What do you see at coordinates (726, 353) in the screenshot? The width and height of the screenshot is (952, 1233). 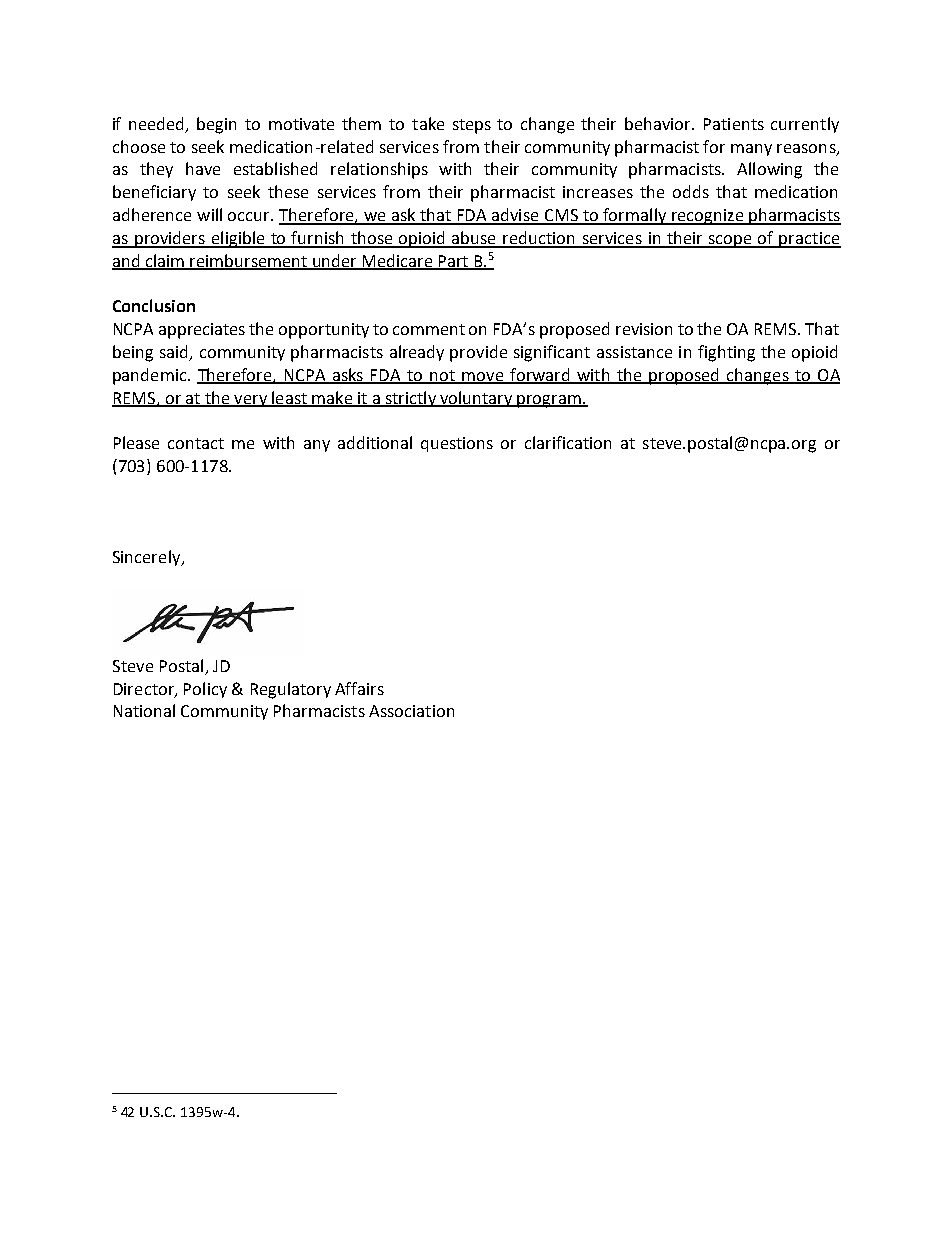 I see `fighting` at bounding box center [726, 353].
